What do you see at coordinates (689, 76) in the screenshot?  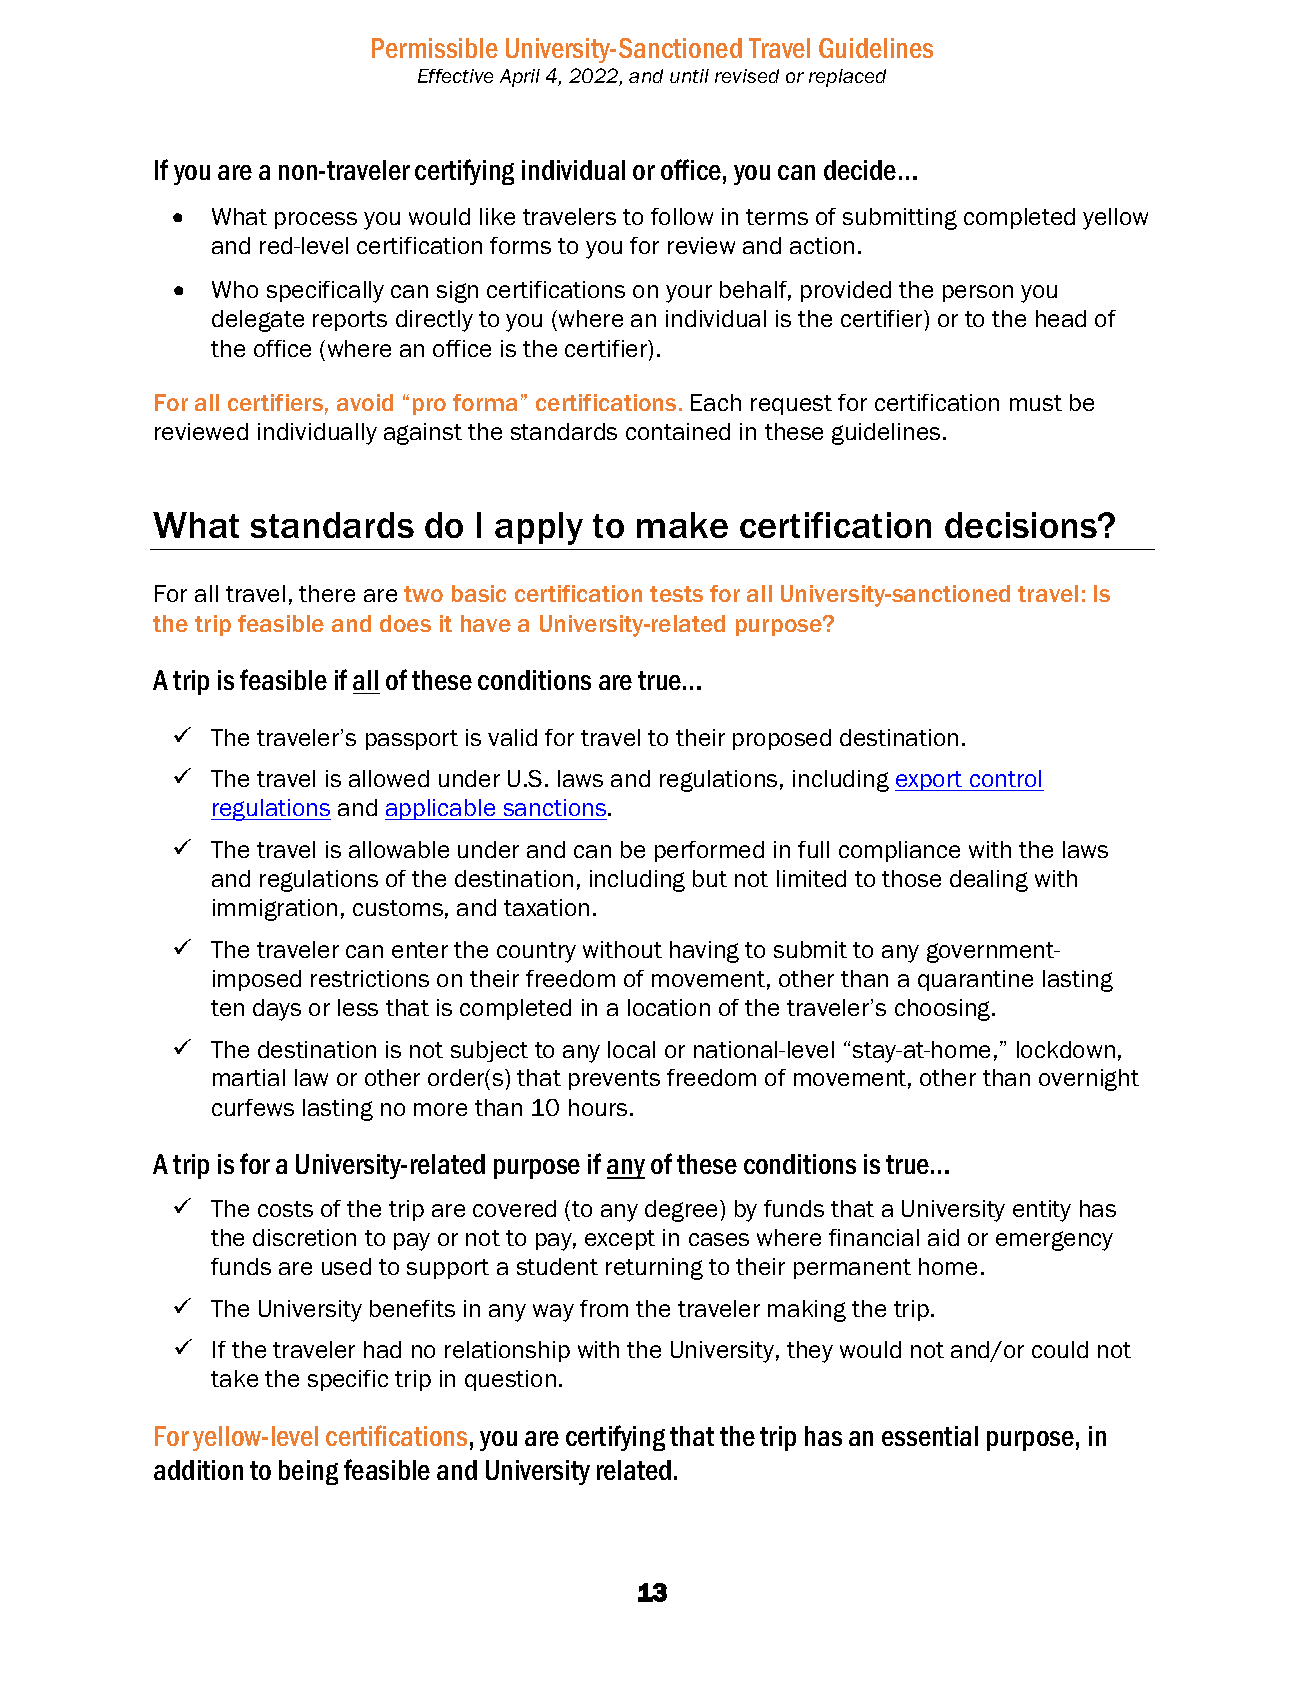 I see `until` at bounding box center [689, 76].
